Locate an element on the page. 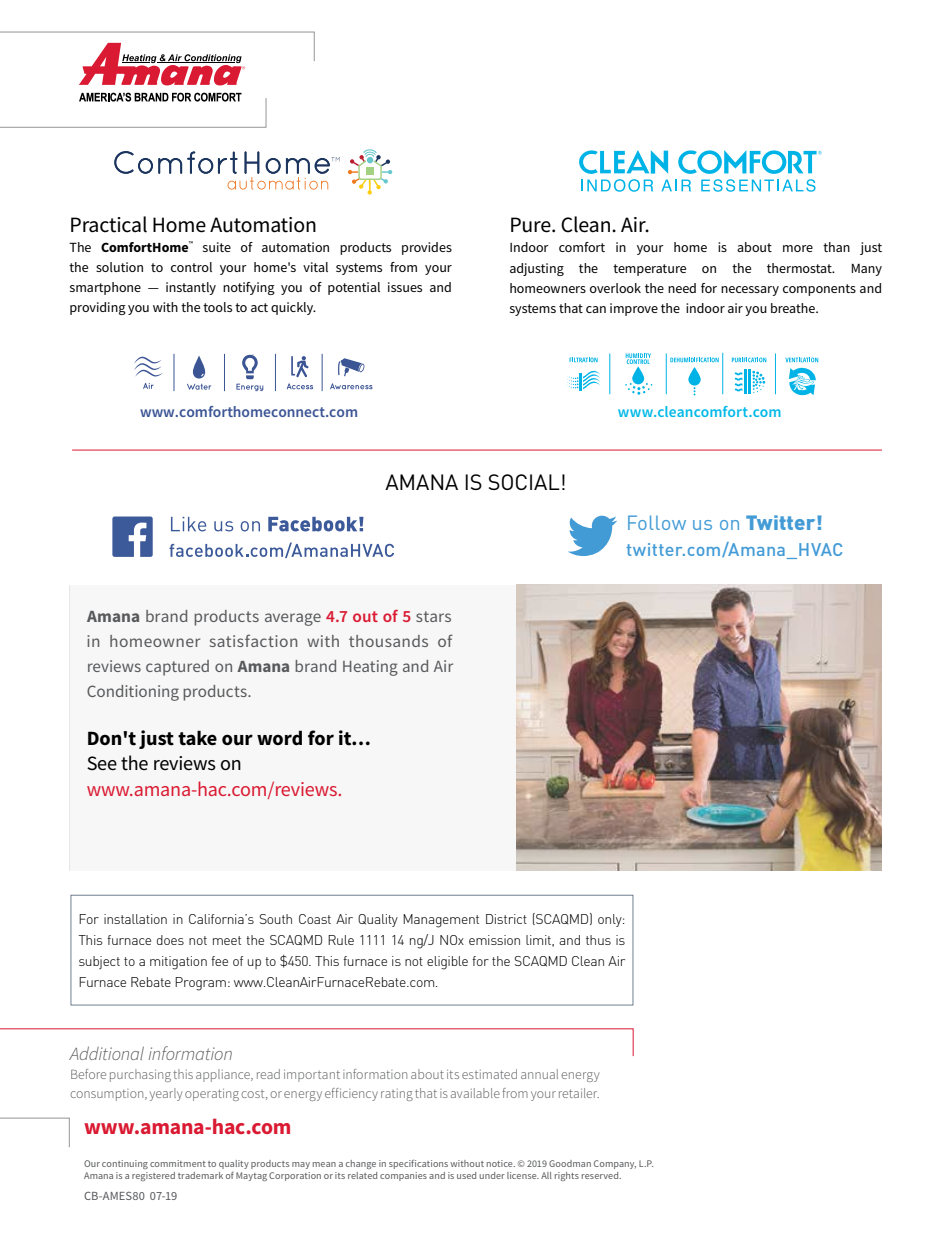 Image resolution: width=952 pixels, height=1233 pixels. control is located at coordinates (191, 267).
